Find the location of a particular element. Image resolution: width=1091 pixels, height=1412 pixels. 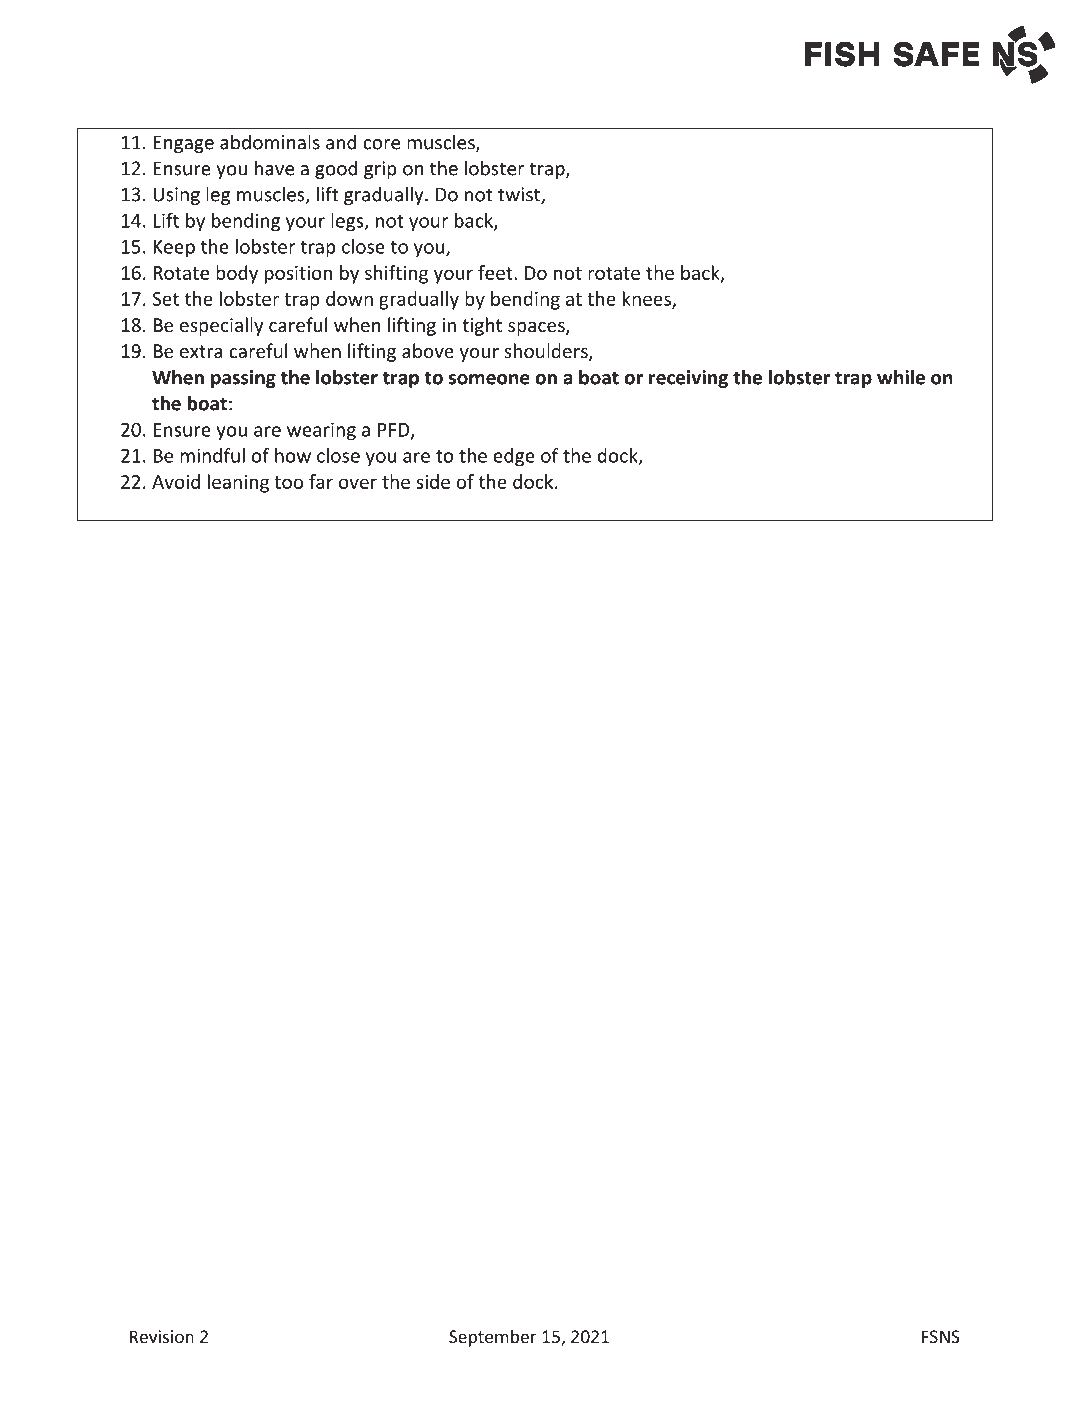

Revision is located at coordinates (162, 1336).
